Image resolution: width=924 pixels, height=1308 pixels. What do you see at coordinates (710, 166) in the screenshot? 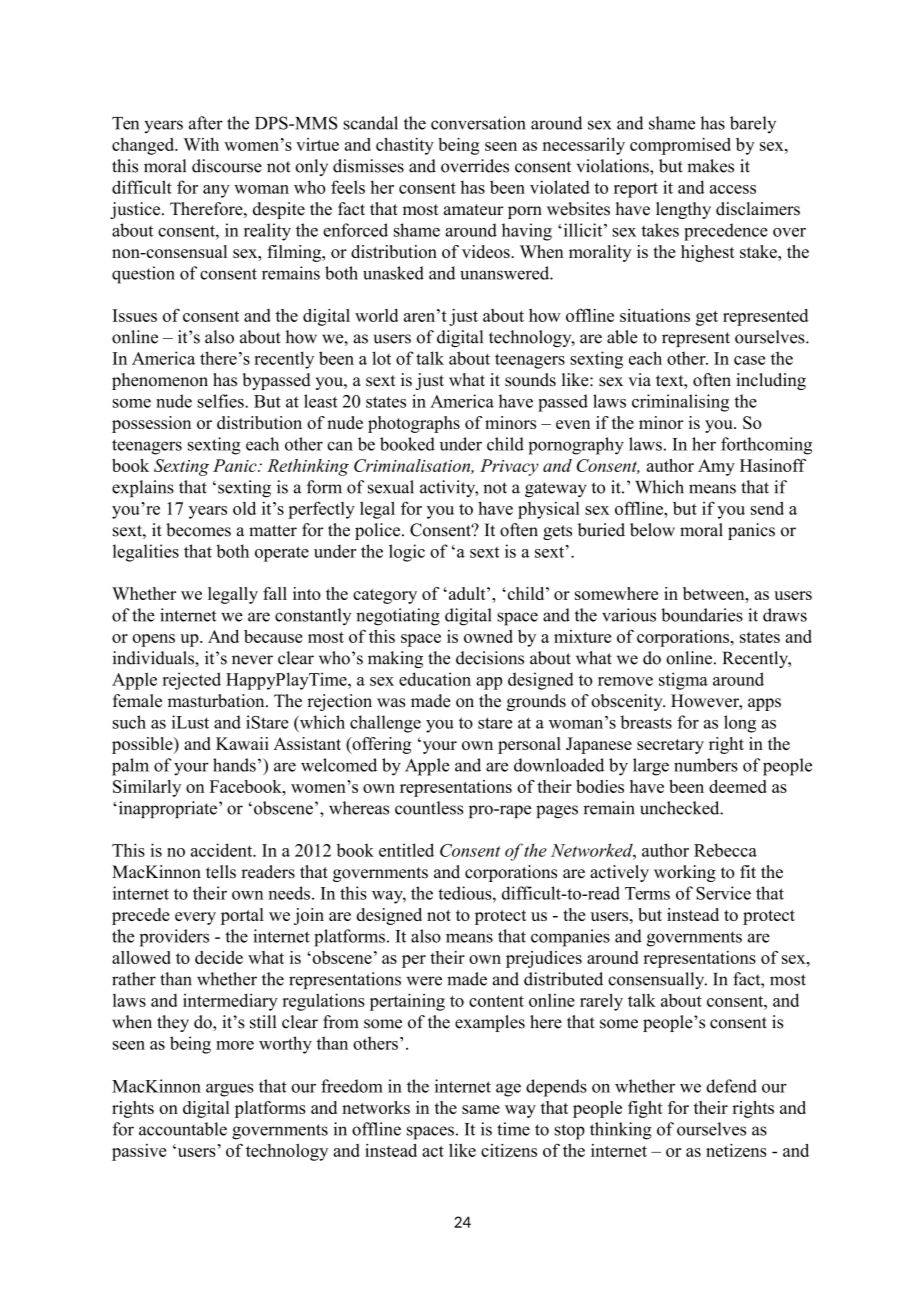
I see `makes` at bounding box center [710, 166].
